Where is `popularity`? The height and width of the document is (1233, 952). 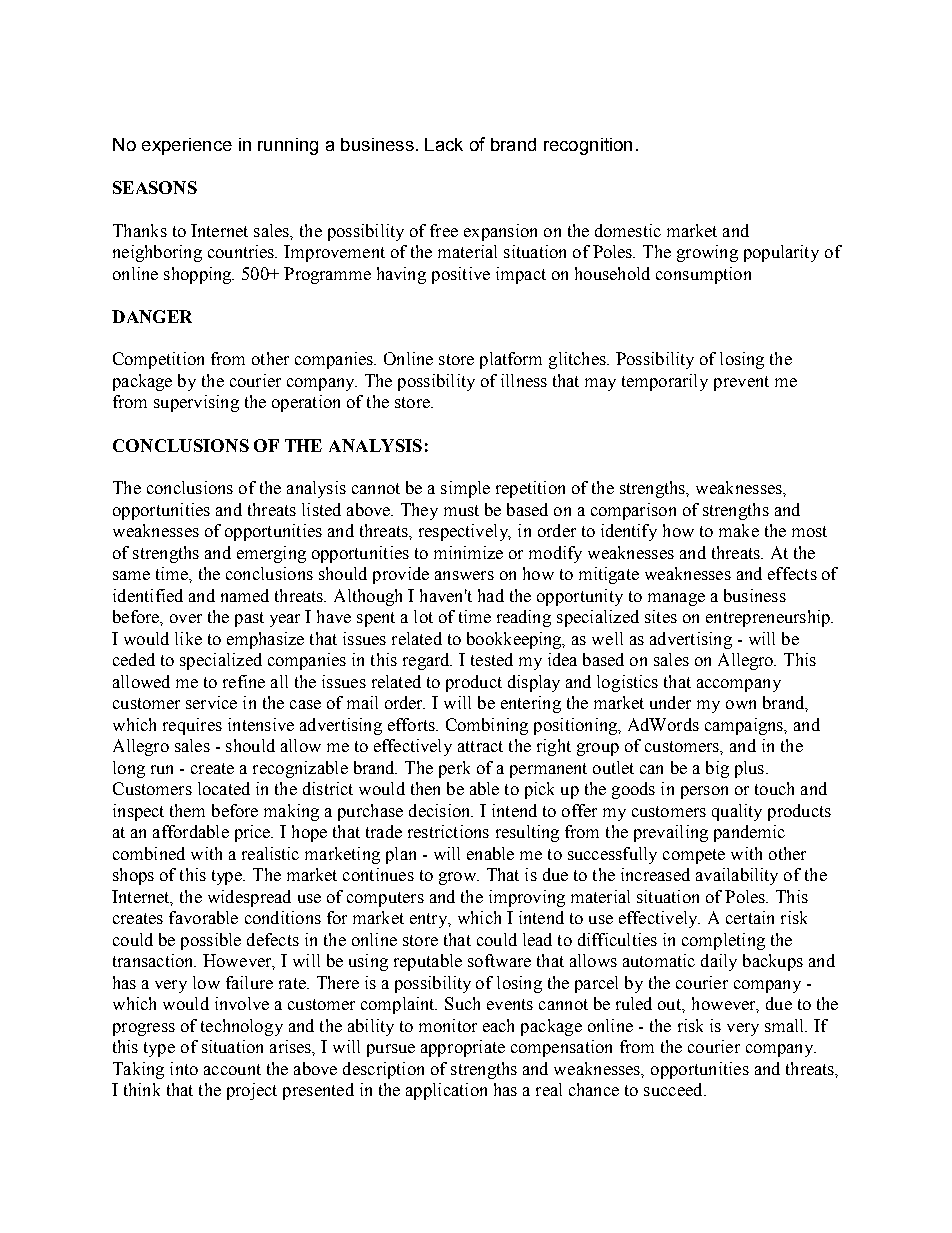
popularity is located at coordinates (781, 253).
